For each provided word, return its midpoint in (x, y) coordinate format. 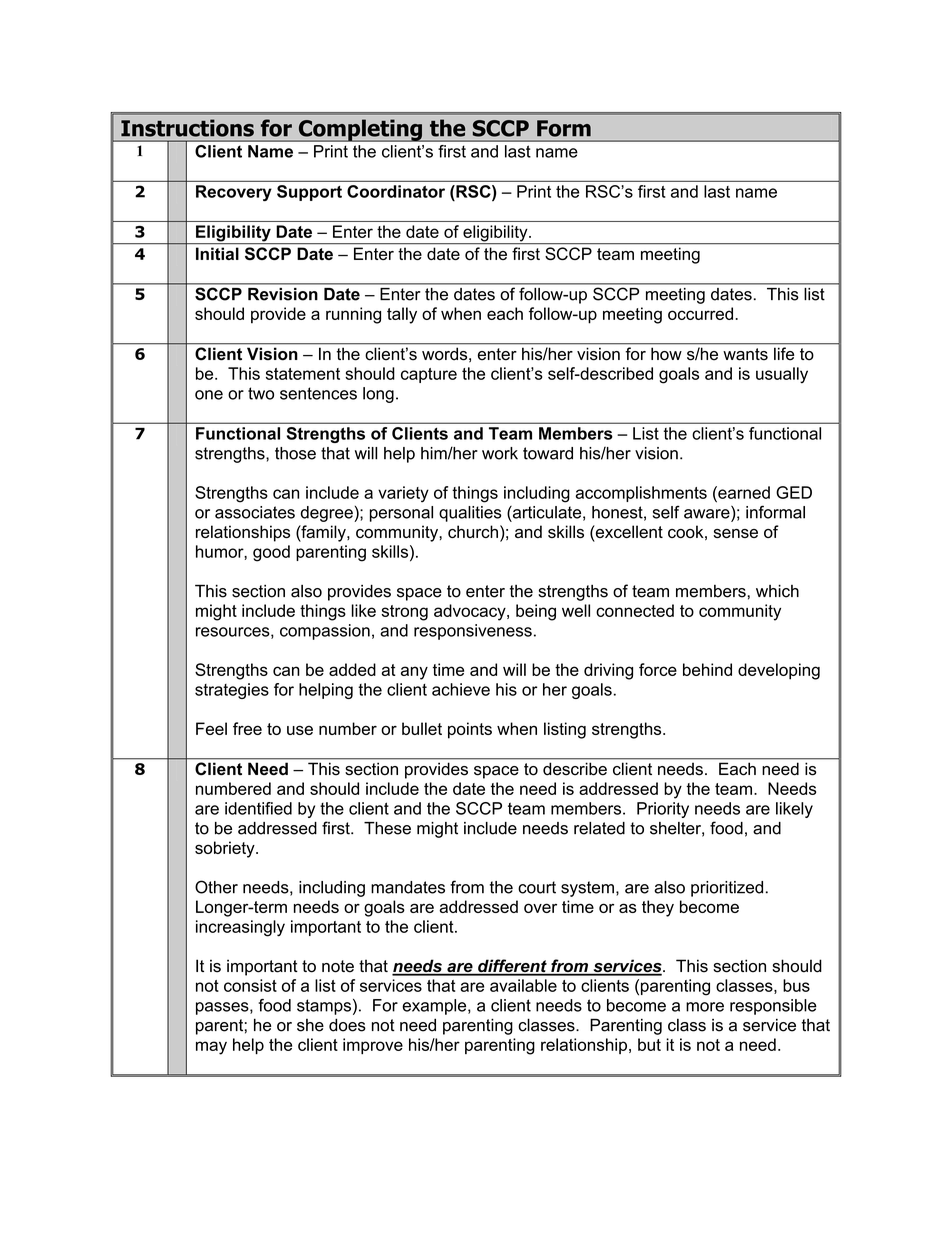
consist (250, 985)
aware (707, 514)
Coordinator (396, 191)
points (470, 730)
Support (309, 193)
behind (707, 669)
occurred (700, 313)
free (247, 728)
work (500, 453)
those (295, 453)
